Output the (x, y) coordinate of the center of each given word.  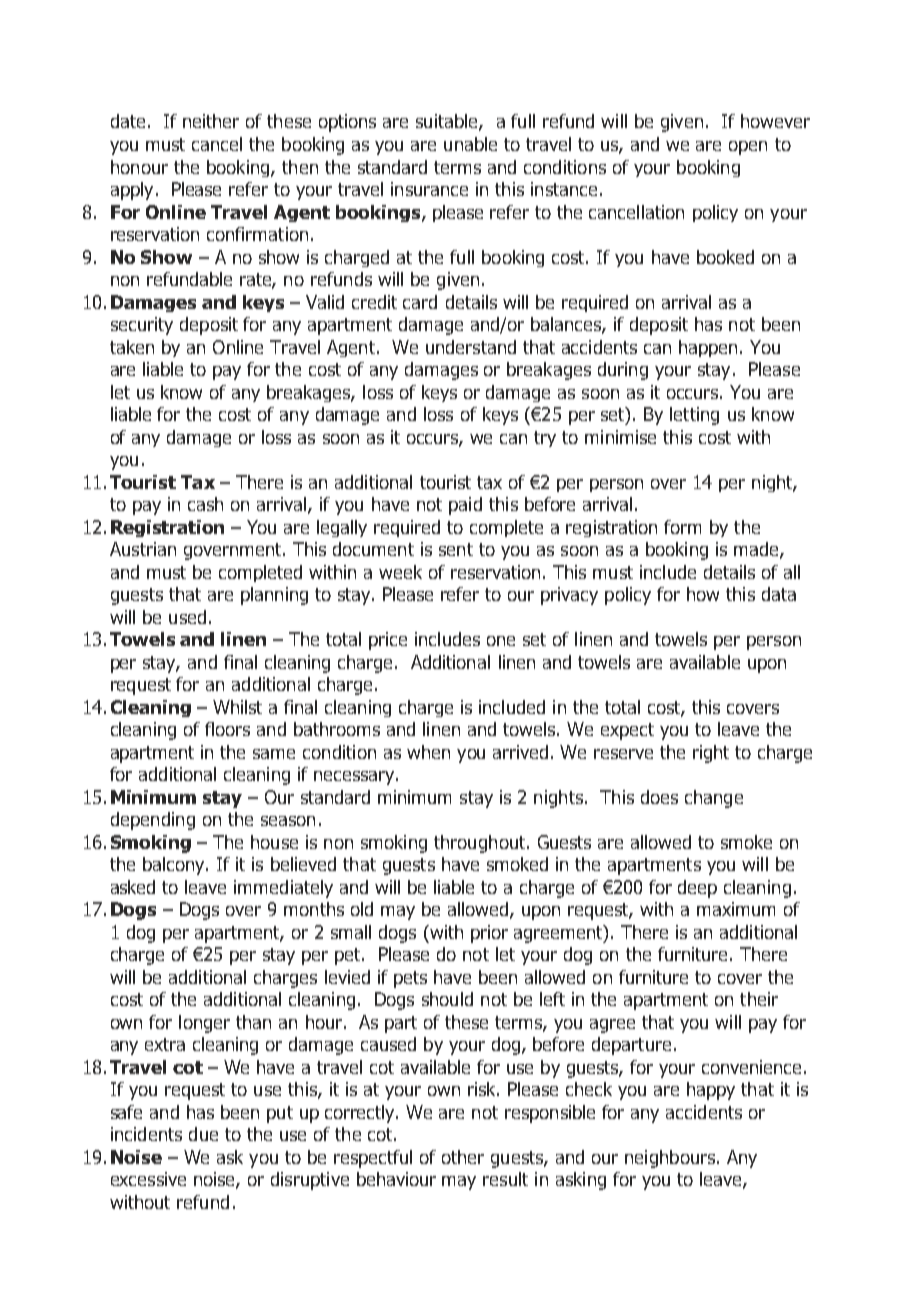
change (714, 799)
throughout (481, 844)
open (748, 148)
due (203, 1134)
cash (205, 504)
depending (153, 821)
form (682, 527)
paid (465, 506)
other (463, 1157)
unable (470, 144)
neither (211, 121)
